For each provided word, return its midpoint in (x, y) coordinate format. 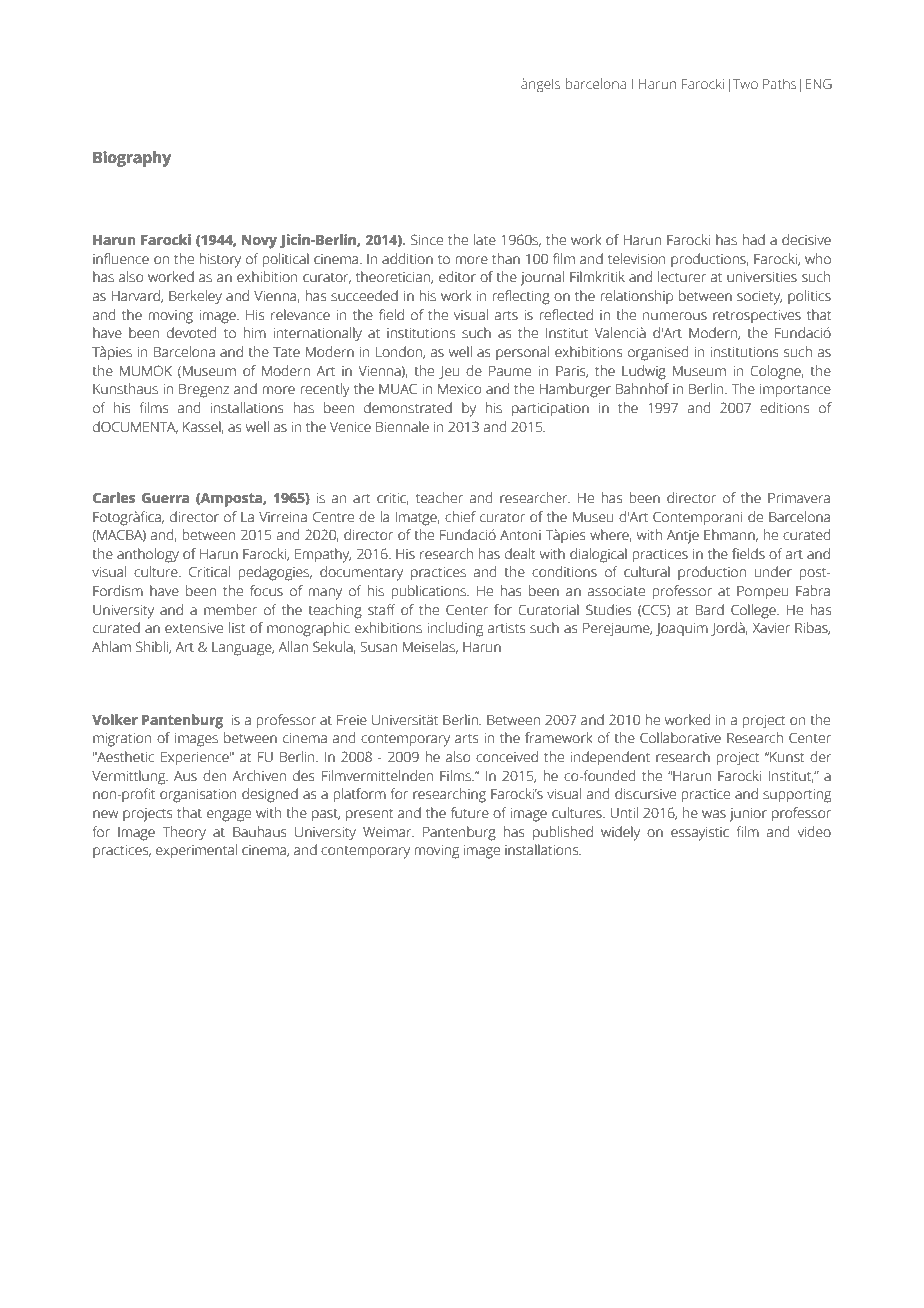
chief (460, 517)
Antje (683, 537)
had (753, 240)
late (485, 240)
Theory (184, 833)
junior (748, 815)
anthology (148, 555)
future (470, 813)
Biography (132, 159)
